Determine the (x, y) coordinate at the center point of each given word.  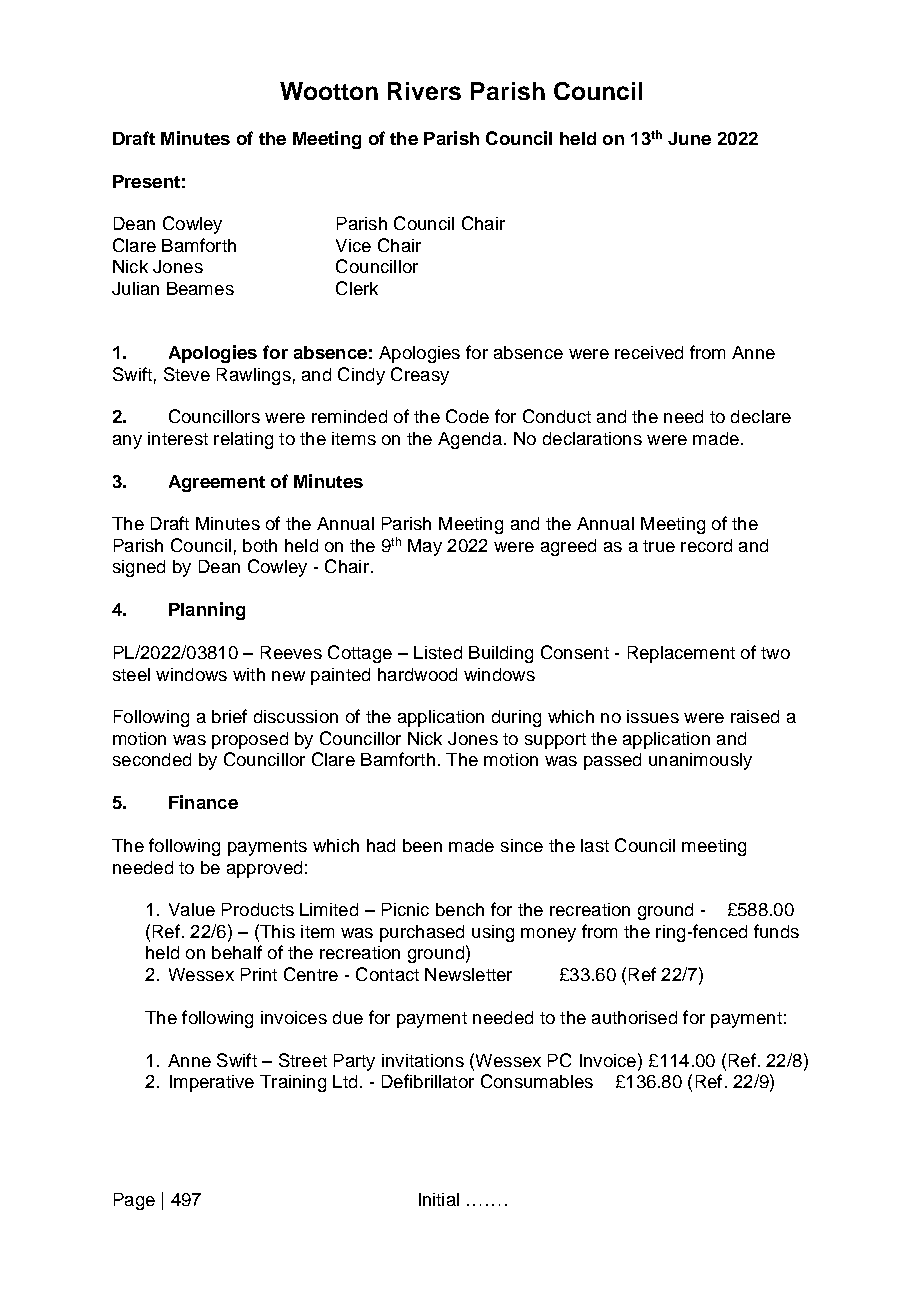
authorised (634, 1017)
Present (146, 181)
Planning (207, 611)
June (689, 138)
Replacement (681, 654)
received (649, 352)
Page (134, 1201)
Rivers (424, 91)
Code (467, 416)
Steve (187, 374)
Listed (438, 652)
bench (460, 909)
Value (192, 909)
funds (776, 931)
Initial (439, 1199)
